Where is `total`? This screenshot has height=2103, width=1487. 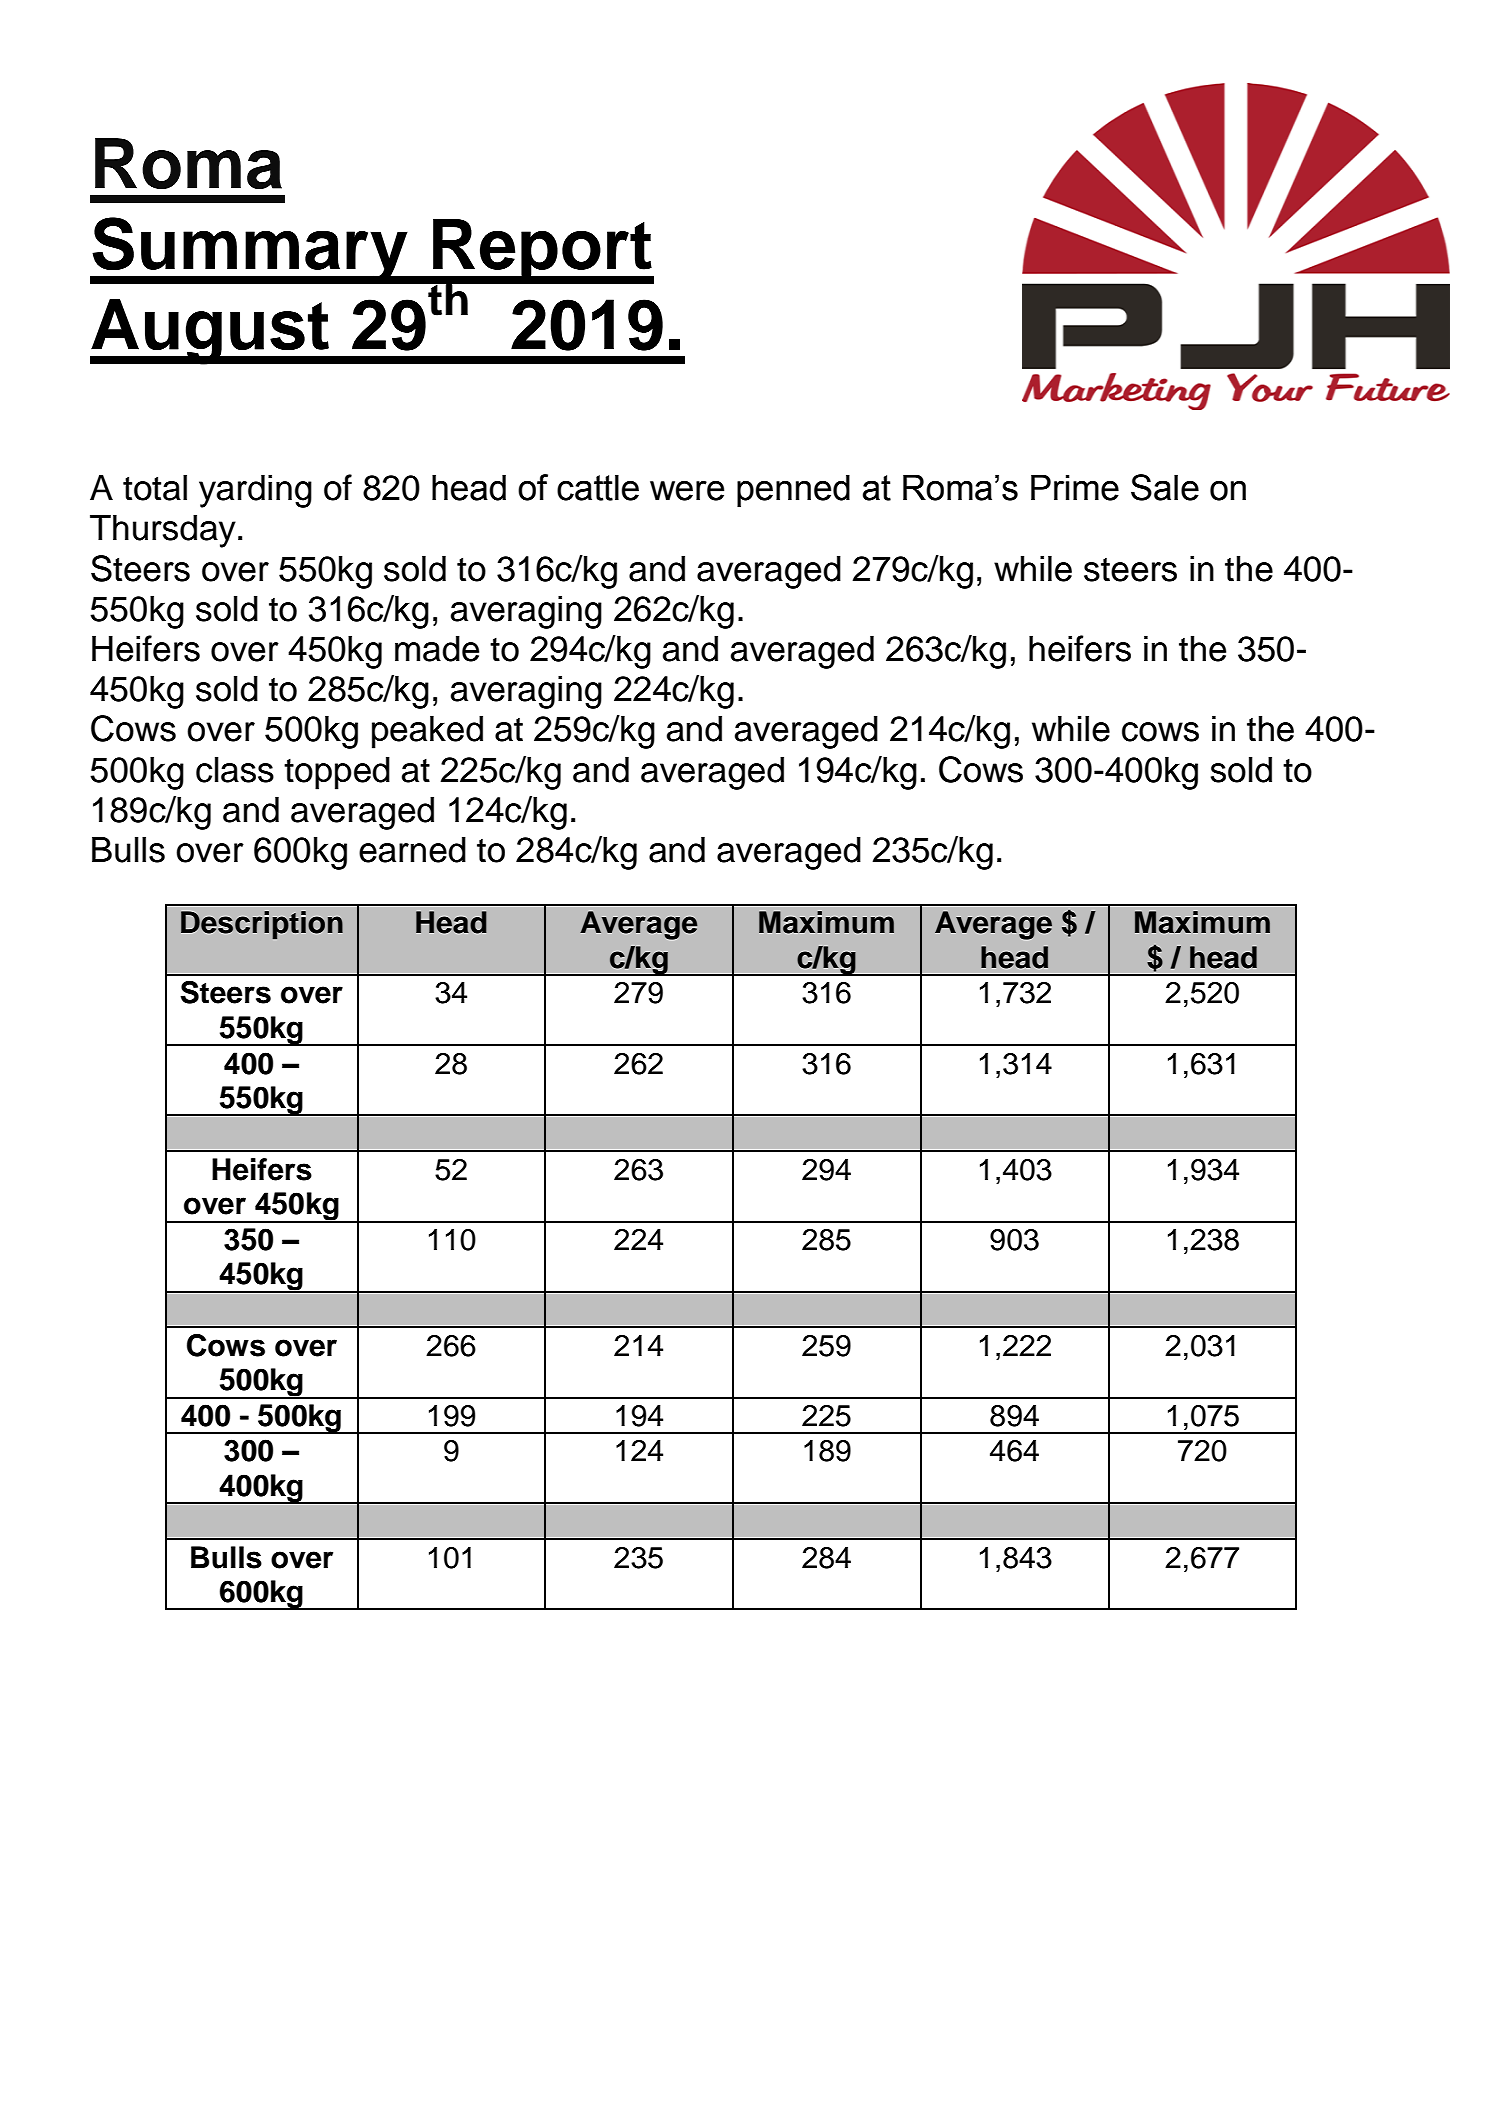
total is located at coordinates (155, 487).
